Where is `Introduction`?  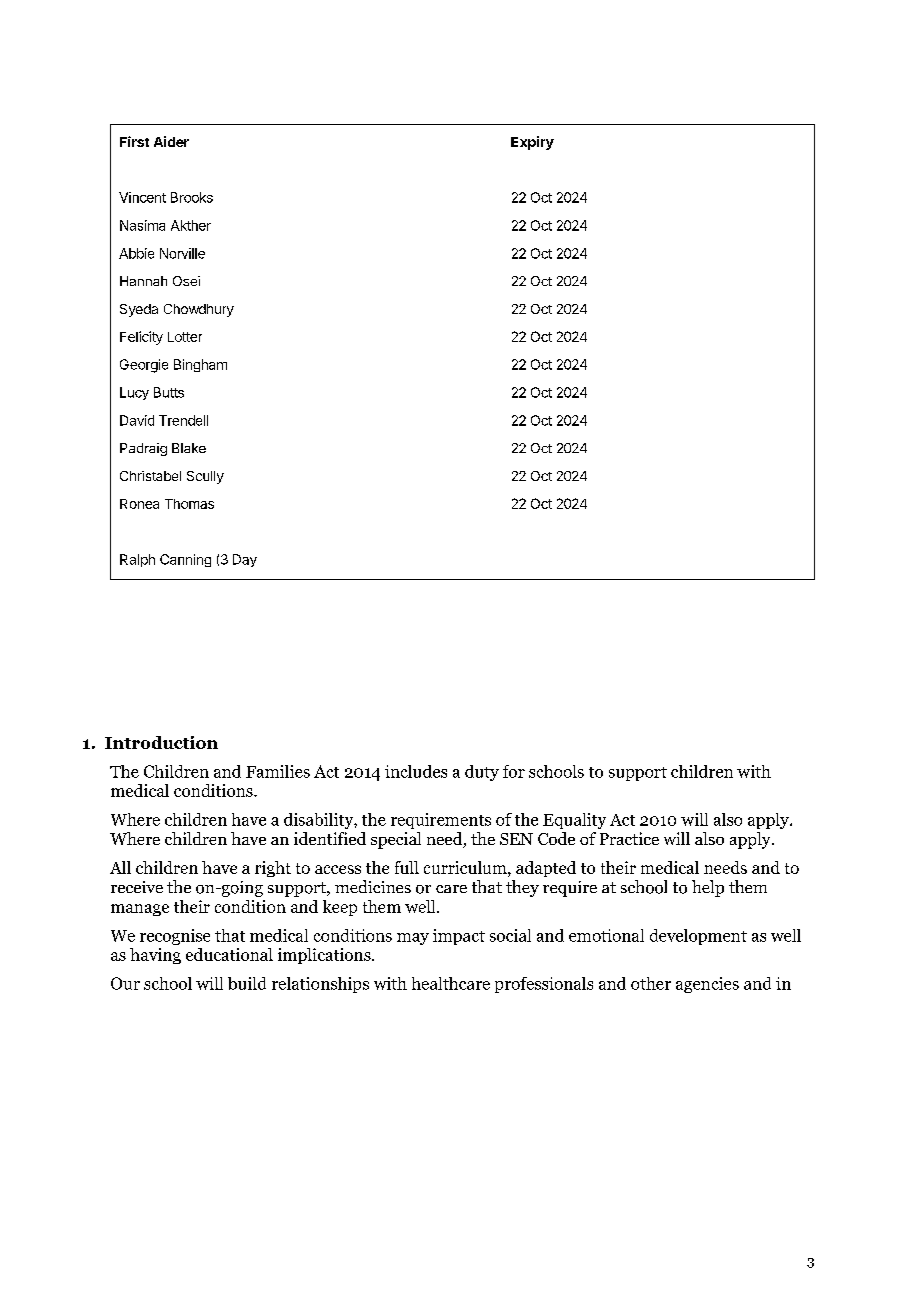
Introduction is located at coordinates (161, 742).
